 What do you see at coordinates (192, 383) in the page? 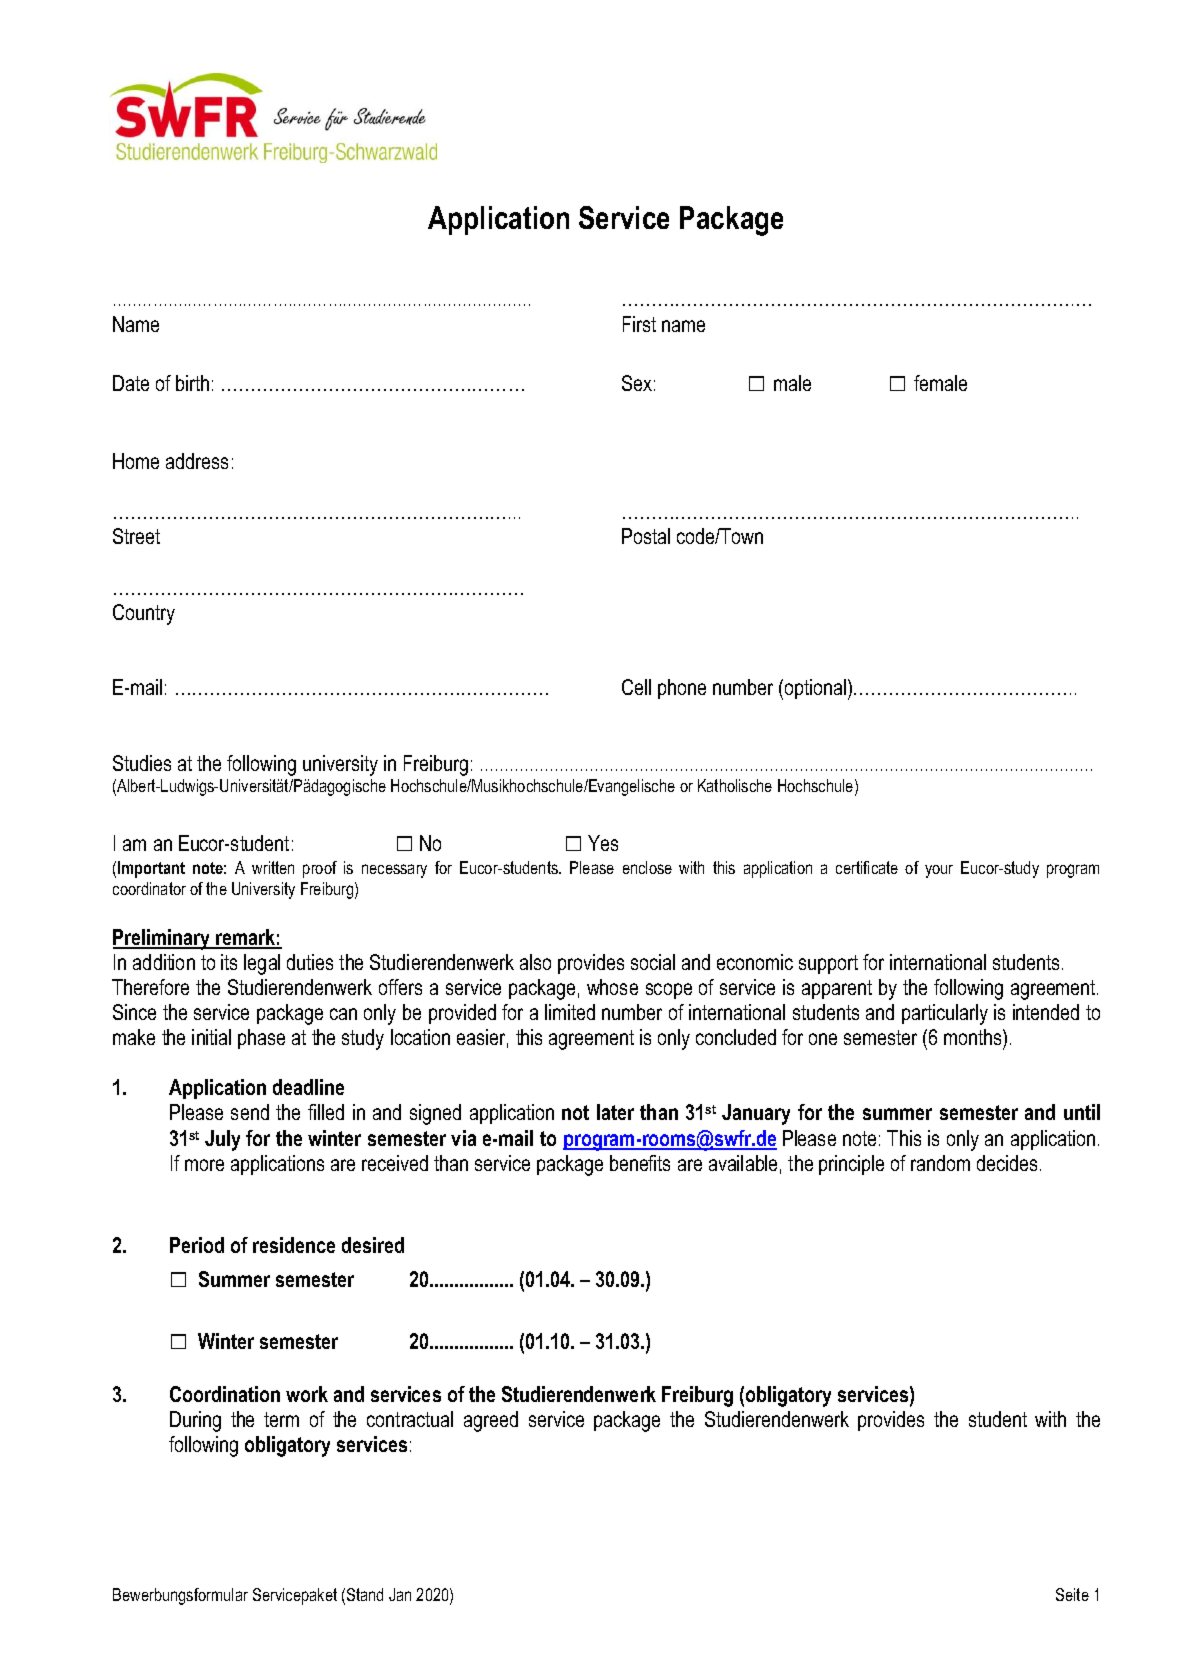
I see `birth` at bounding box center [192, 383].
